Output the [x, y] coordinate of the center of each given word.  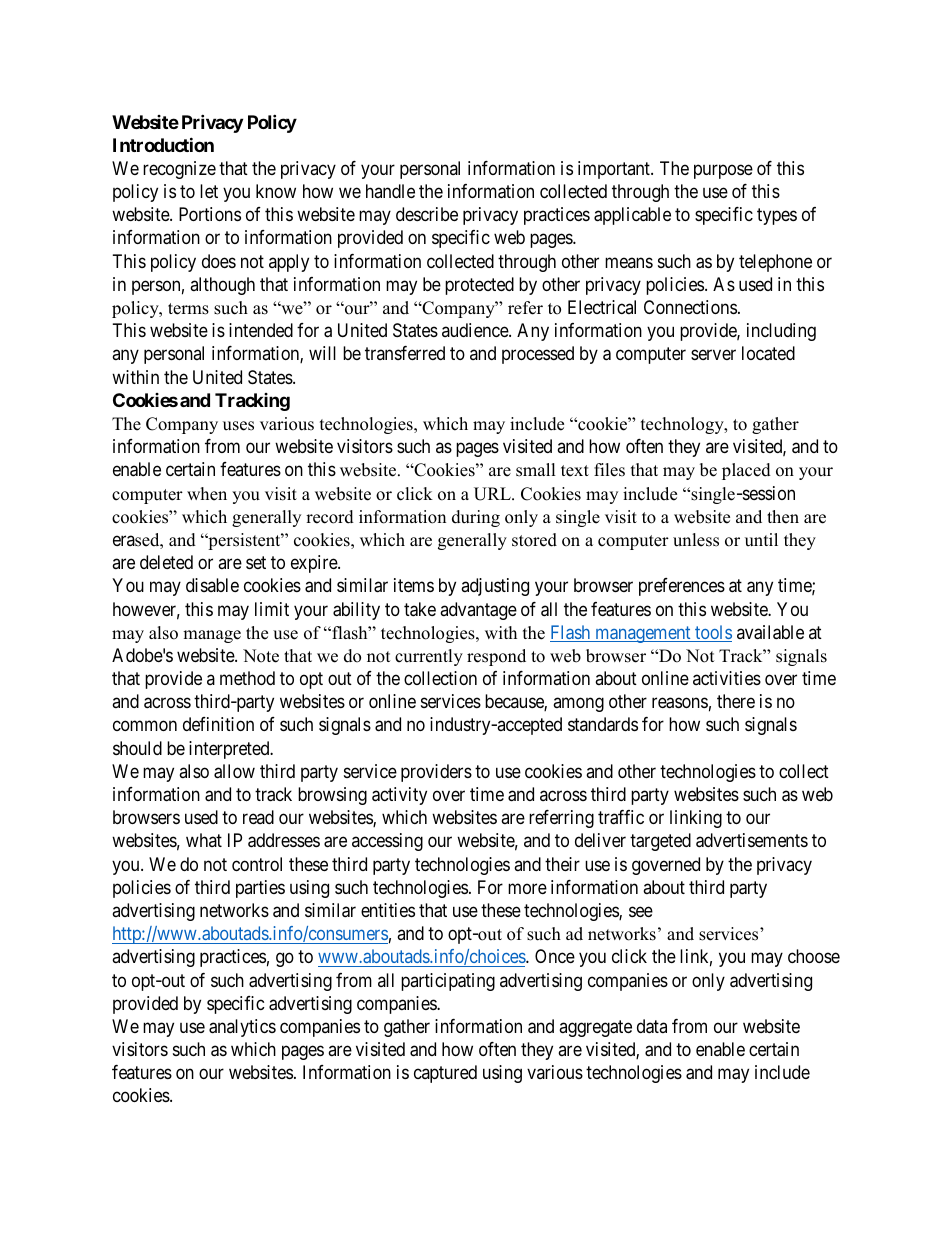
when [207, 494]
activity [399, 796]
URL [493, 494]
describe [427, 214]
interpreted [230, 750]
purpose [723, 171]
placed [746, 471]
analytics [242, 1028]
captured [445, 1074]
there [736, 701]
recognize [179, 170]
